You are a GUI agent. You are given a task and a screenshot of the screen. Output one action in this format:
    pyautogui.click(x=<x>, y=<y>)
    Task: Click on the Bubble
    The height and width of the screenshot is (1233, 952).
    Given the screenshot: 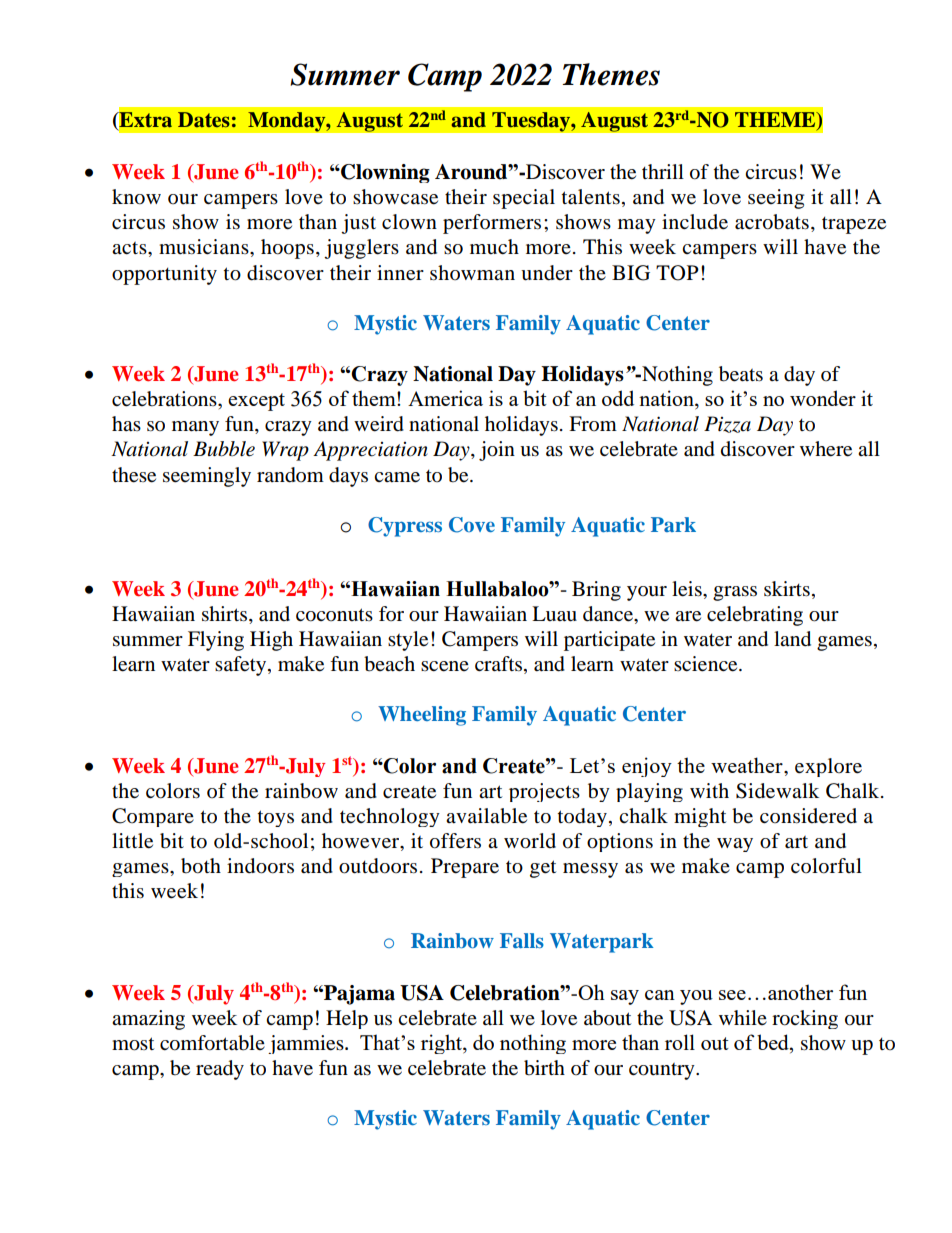 What is the action you would take?
    pyautogui.click(x=224, y=449)
